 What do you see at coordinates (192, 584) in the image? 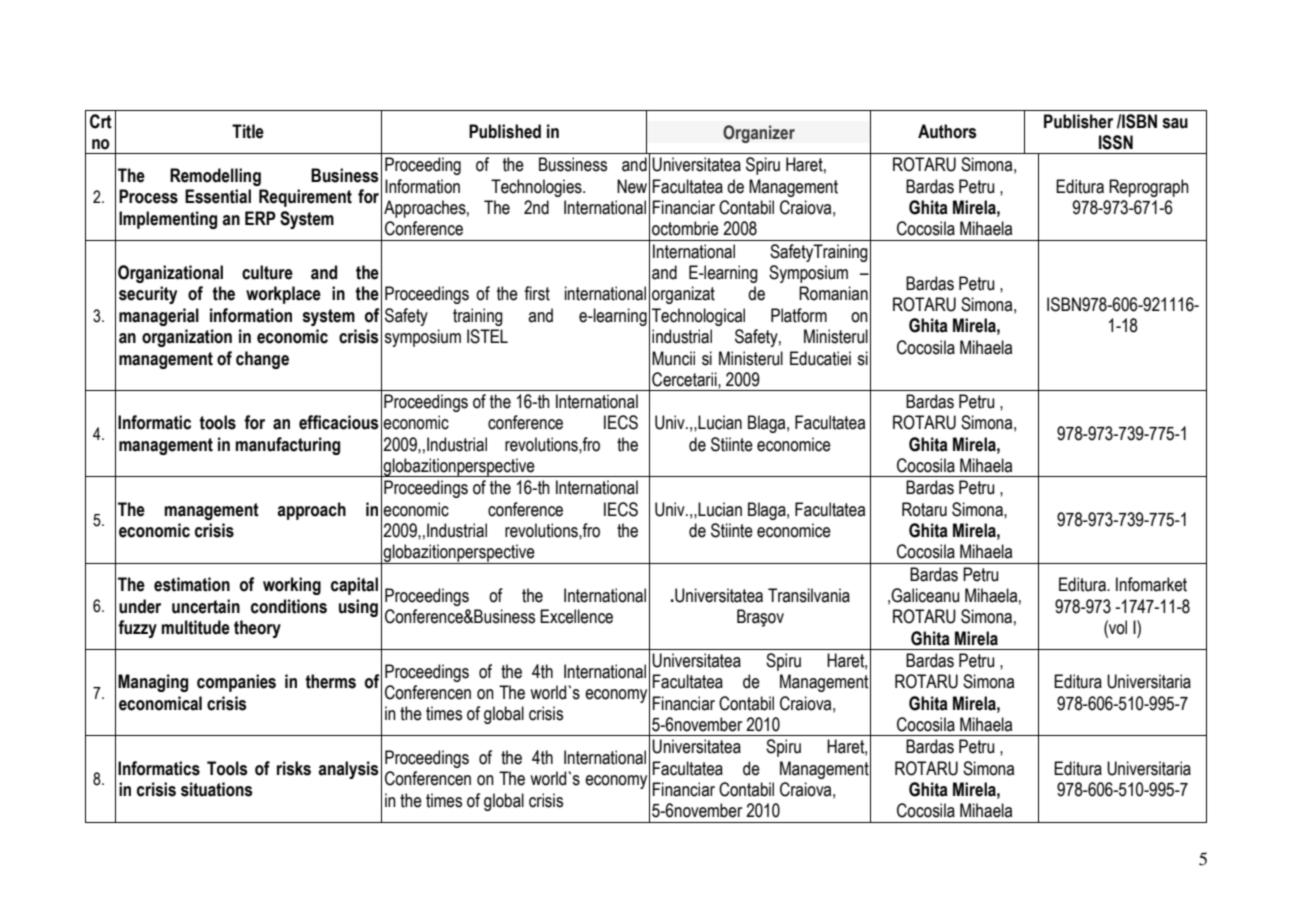
I see `estimation` at bounding box center [192, 584].
